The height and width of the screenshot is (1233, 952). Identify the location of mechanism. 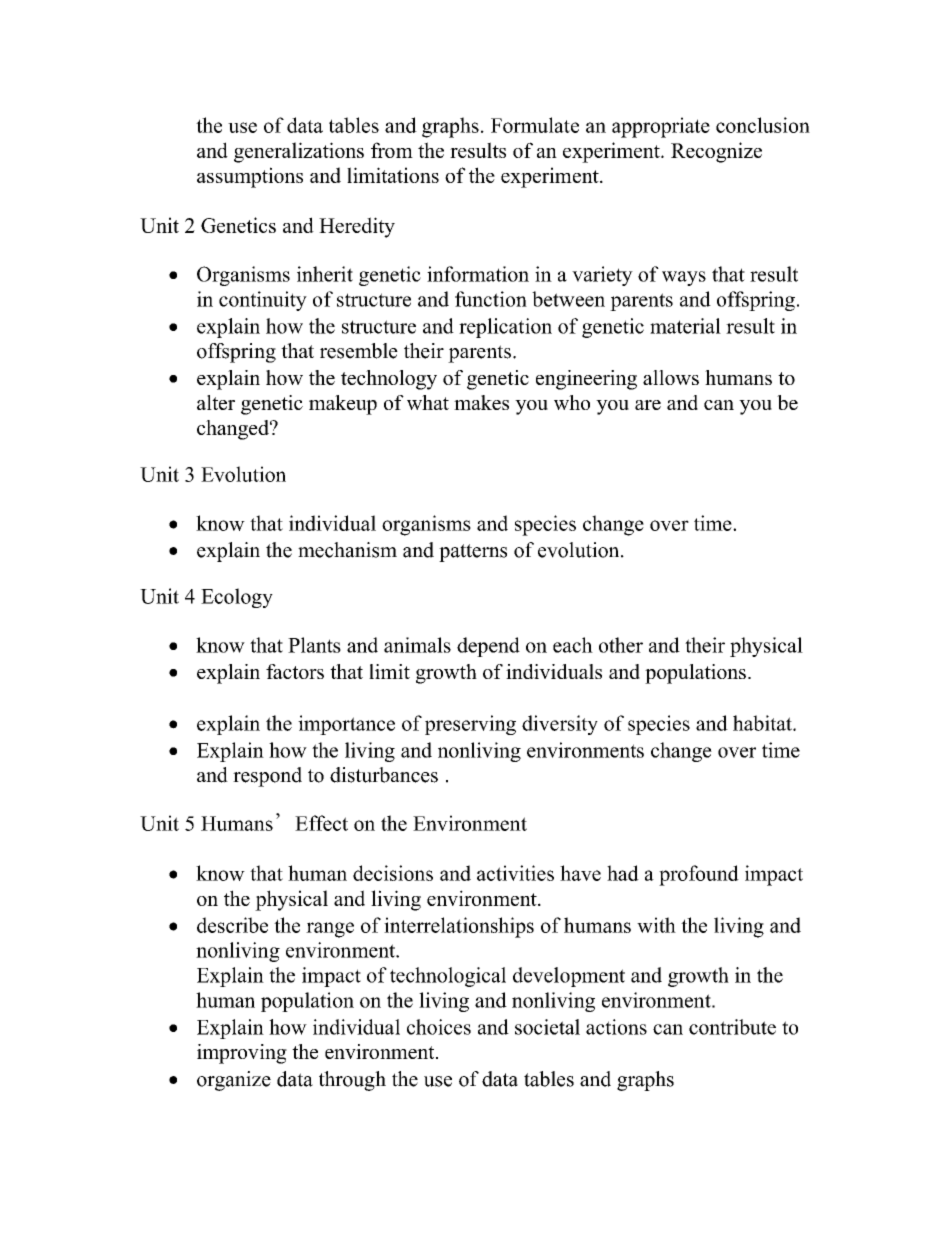
(347, 550).
